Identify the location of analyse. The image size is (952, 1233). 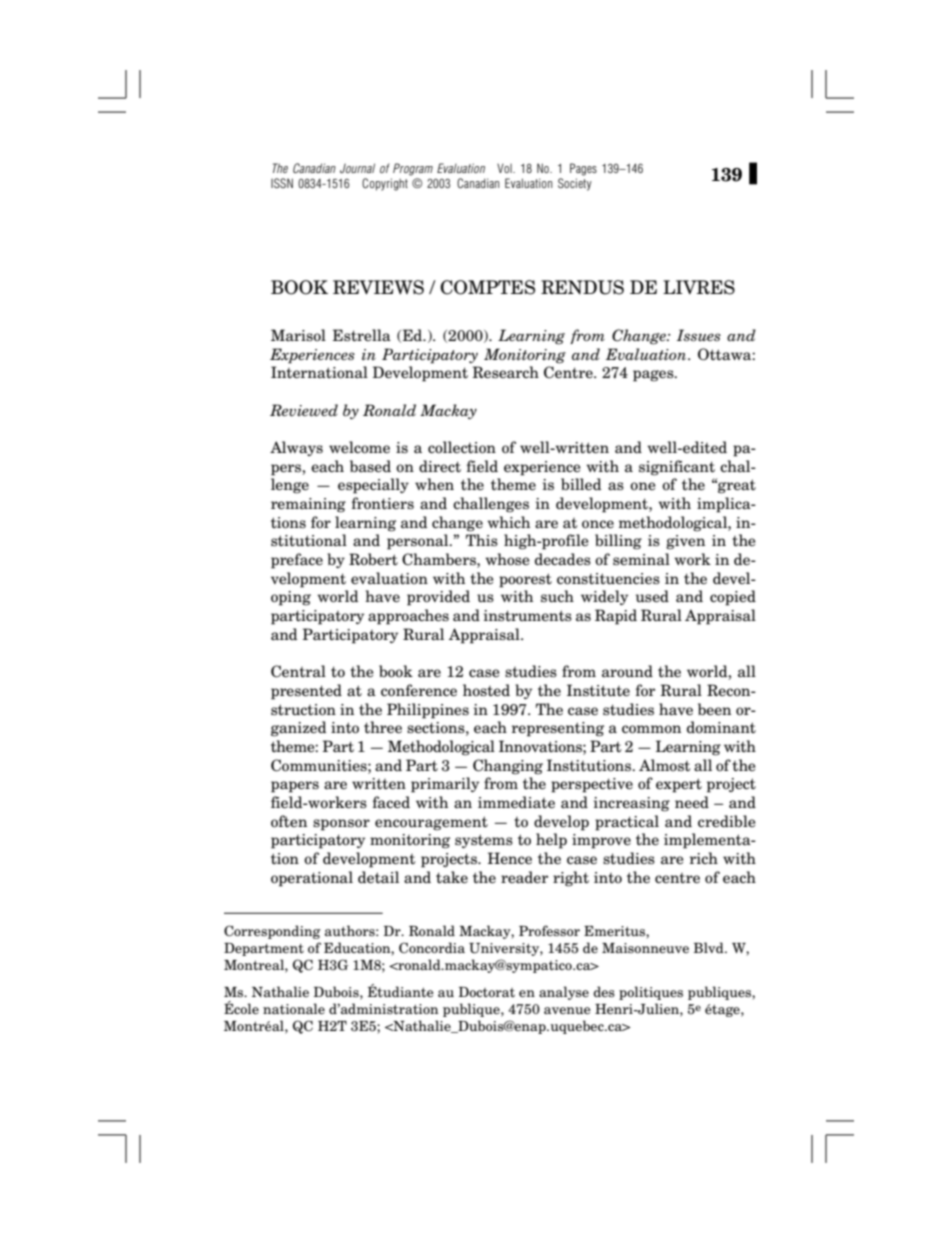
(564, 993).
